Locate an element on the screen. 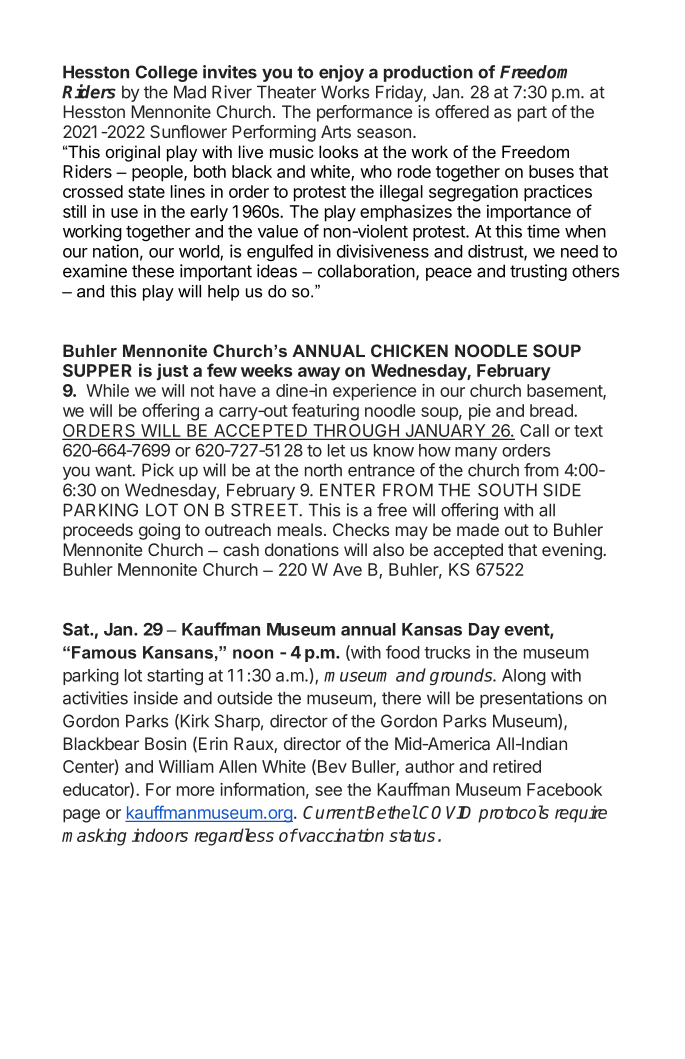 The height and width of the screenshot is (1059, 685). trusting is located at coordinates (538, 272).
